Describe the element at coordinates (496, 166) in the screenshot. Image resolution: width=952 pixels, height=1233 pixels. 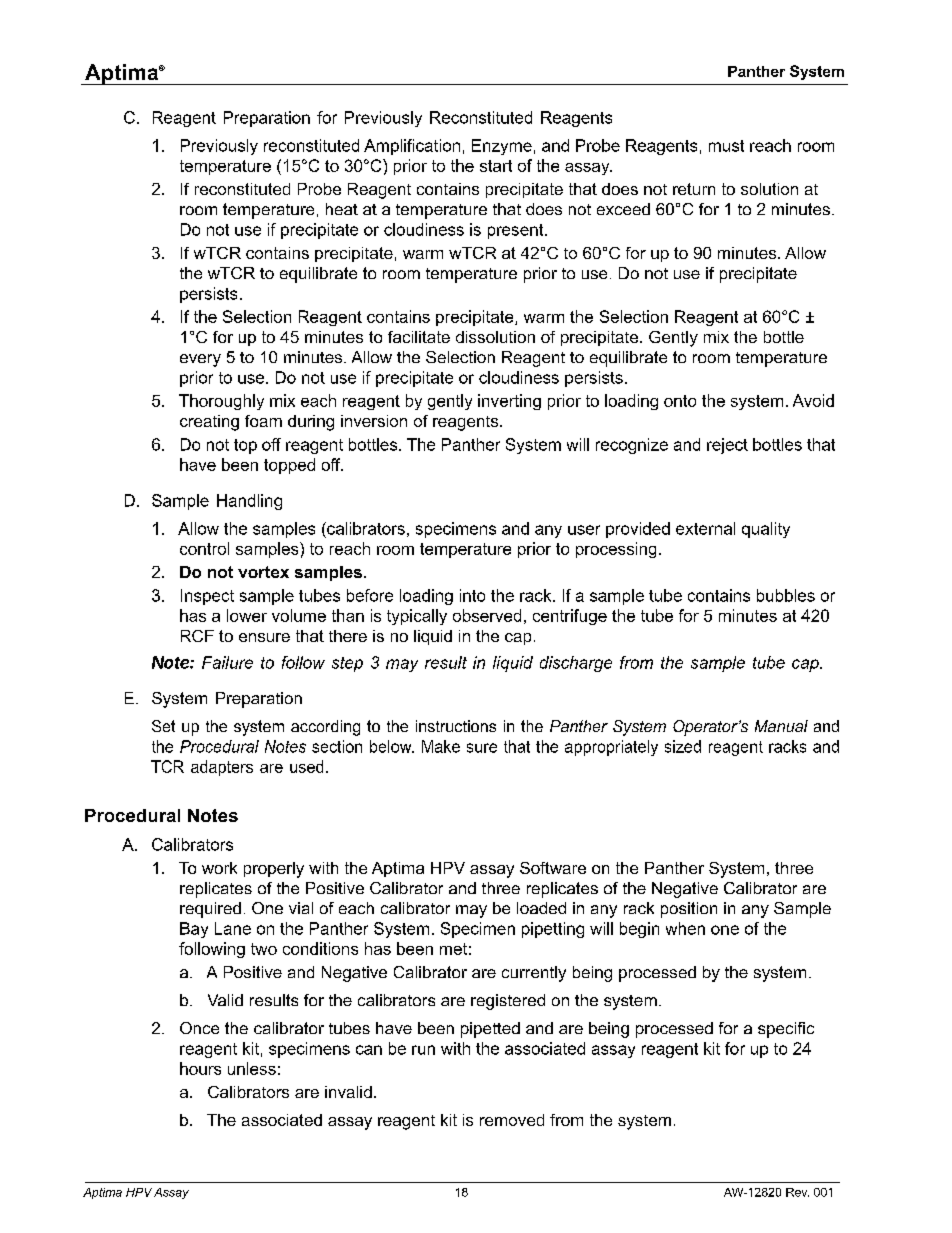
I see `start` at that location.
